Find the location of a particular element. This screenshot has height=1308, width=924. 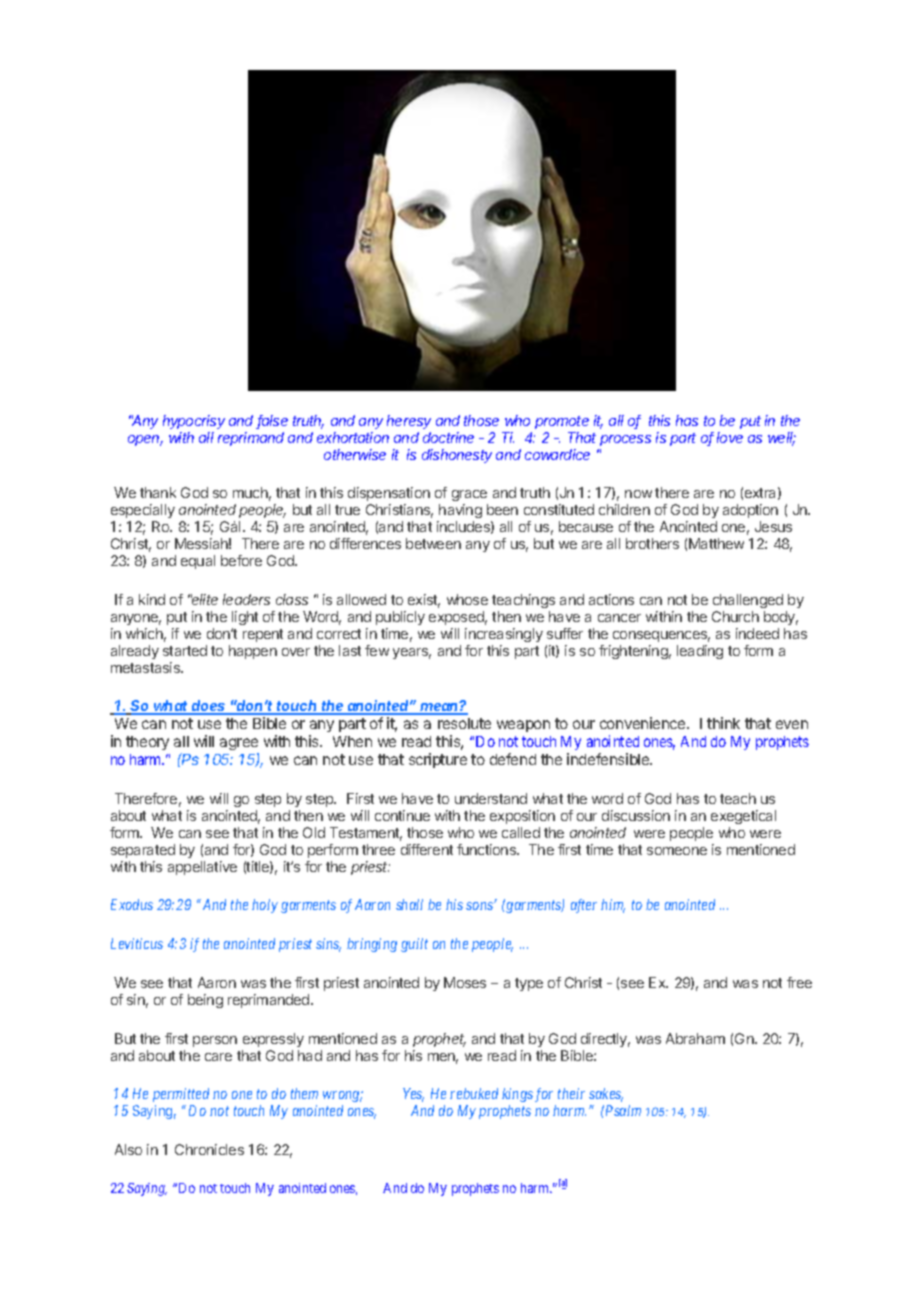

elite is located at coordinates (204, 599).
